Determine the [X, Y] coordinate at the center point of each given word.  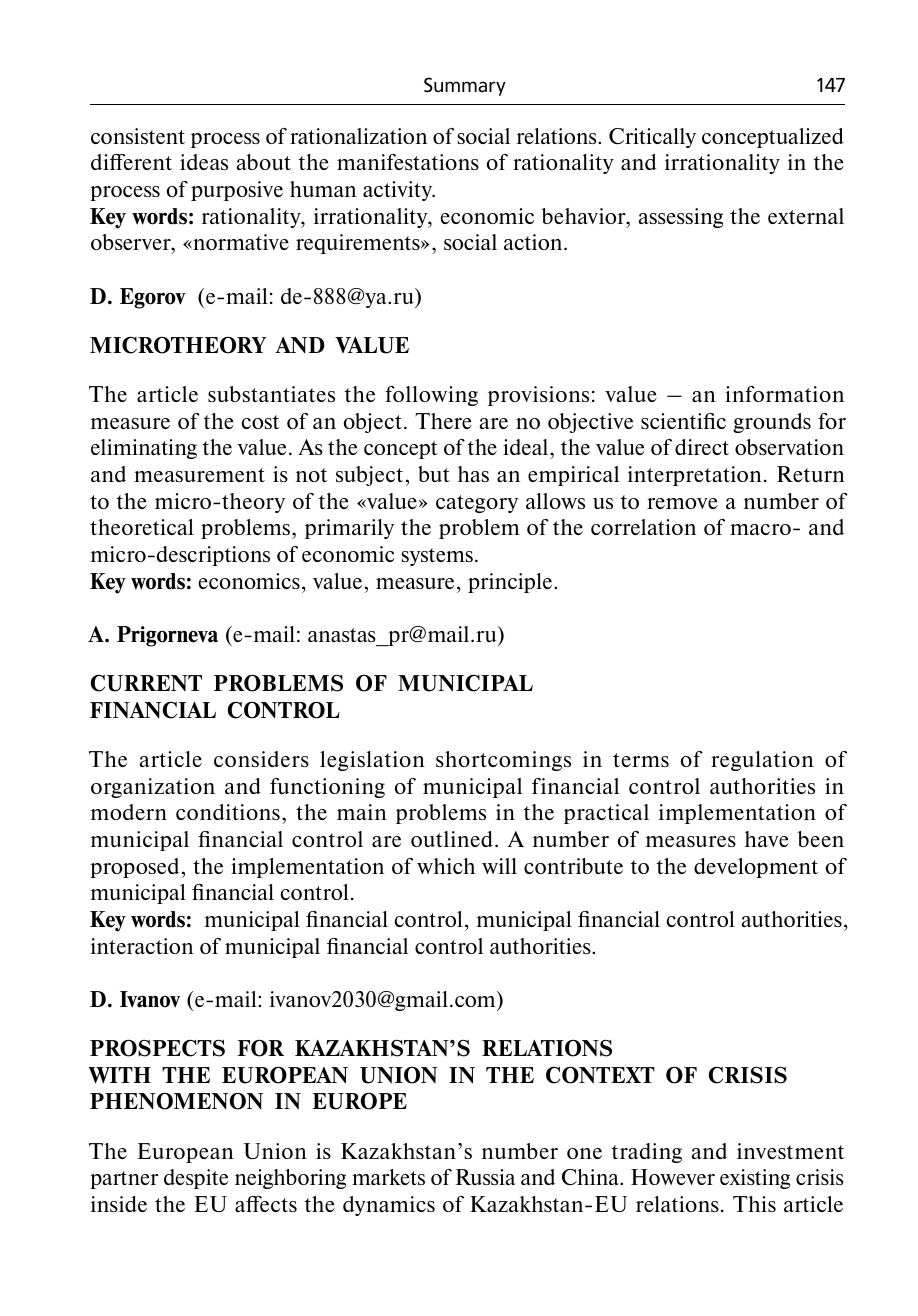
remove [682, 503]
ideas [204, 162]
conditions [228, 812]
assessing [681, 218]
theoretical [142, 527]
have [767, 839]
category [477, 504]
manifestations [408, 162]
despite [196, 1179]
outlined [453, 839]
